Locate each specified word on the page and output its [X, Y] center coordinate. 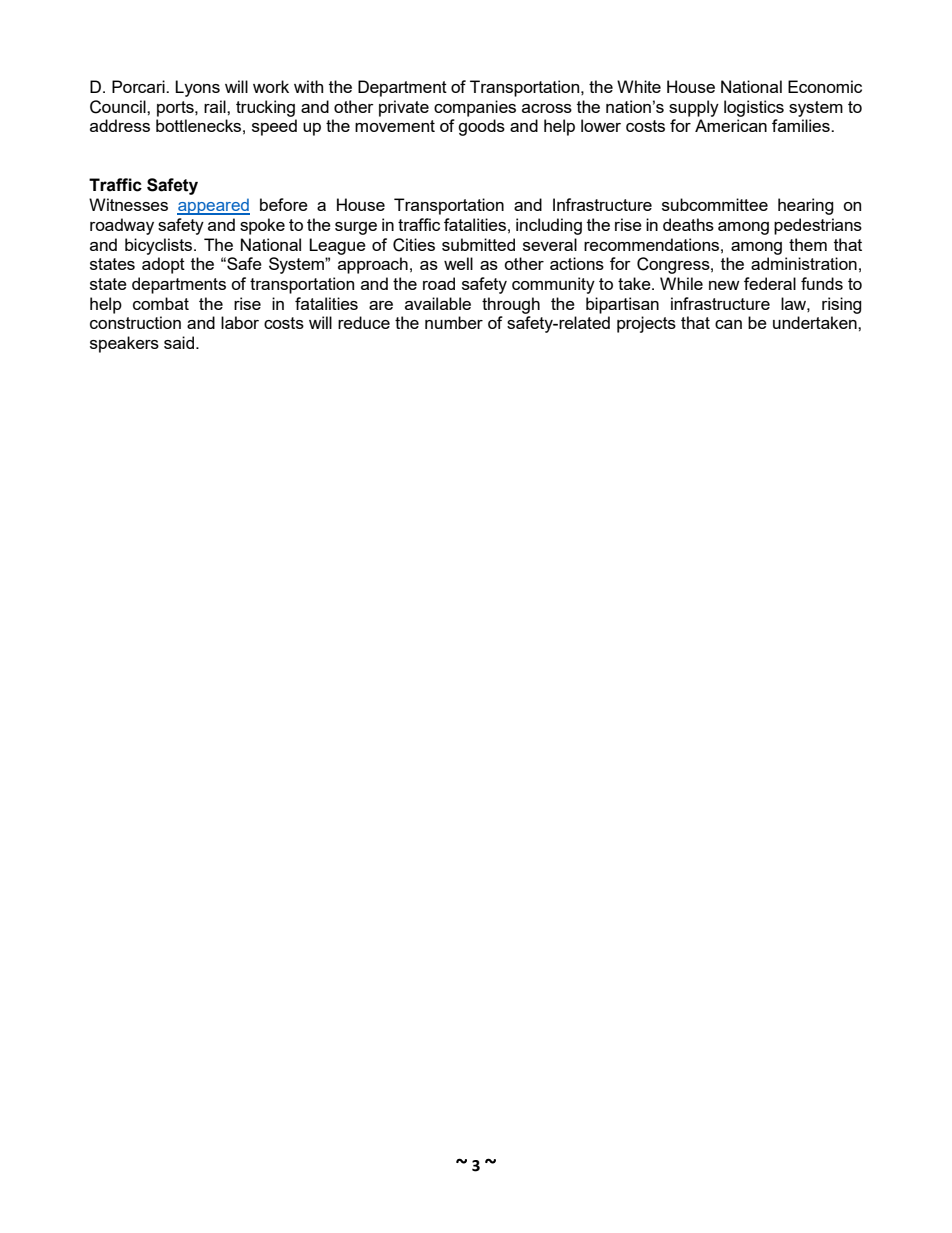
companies [475, 108]
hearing [806, 206]
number [454, 322]
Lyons [197, 88]
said [179, 342]
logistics [754, 108]
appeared [213, 206]
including [549, 226]
